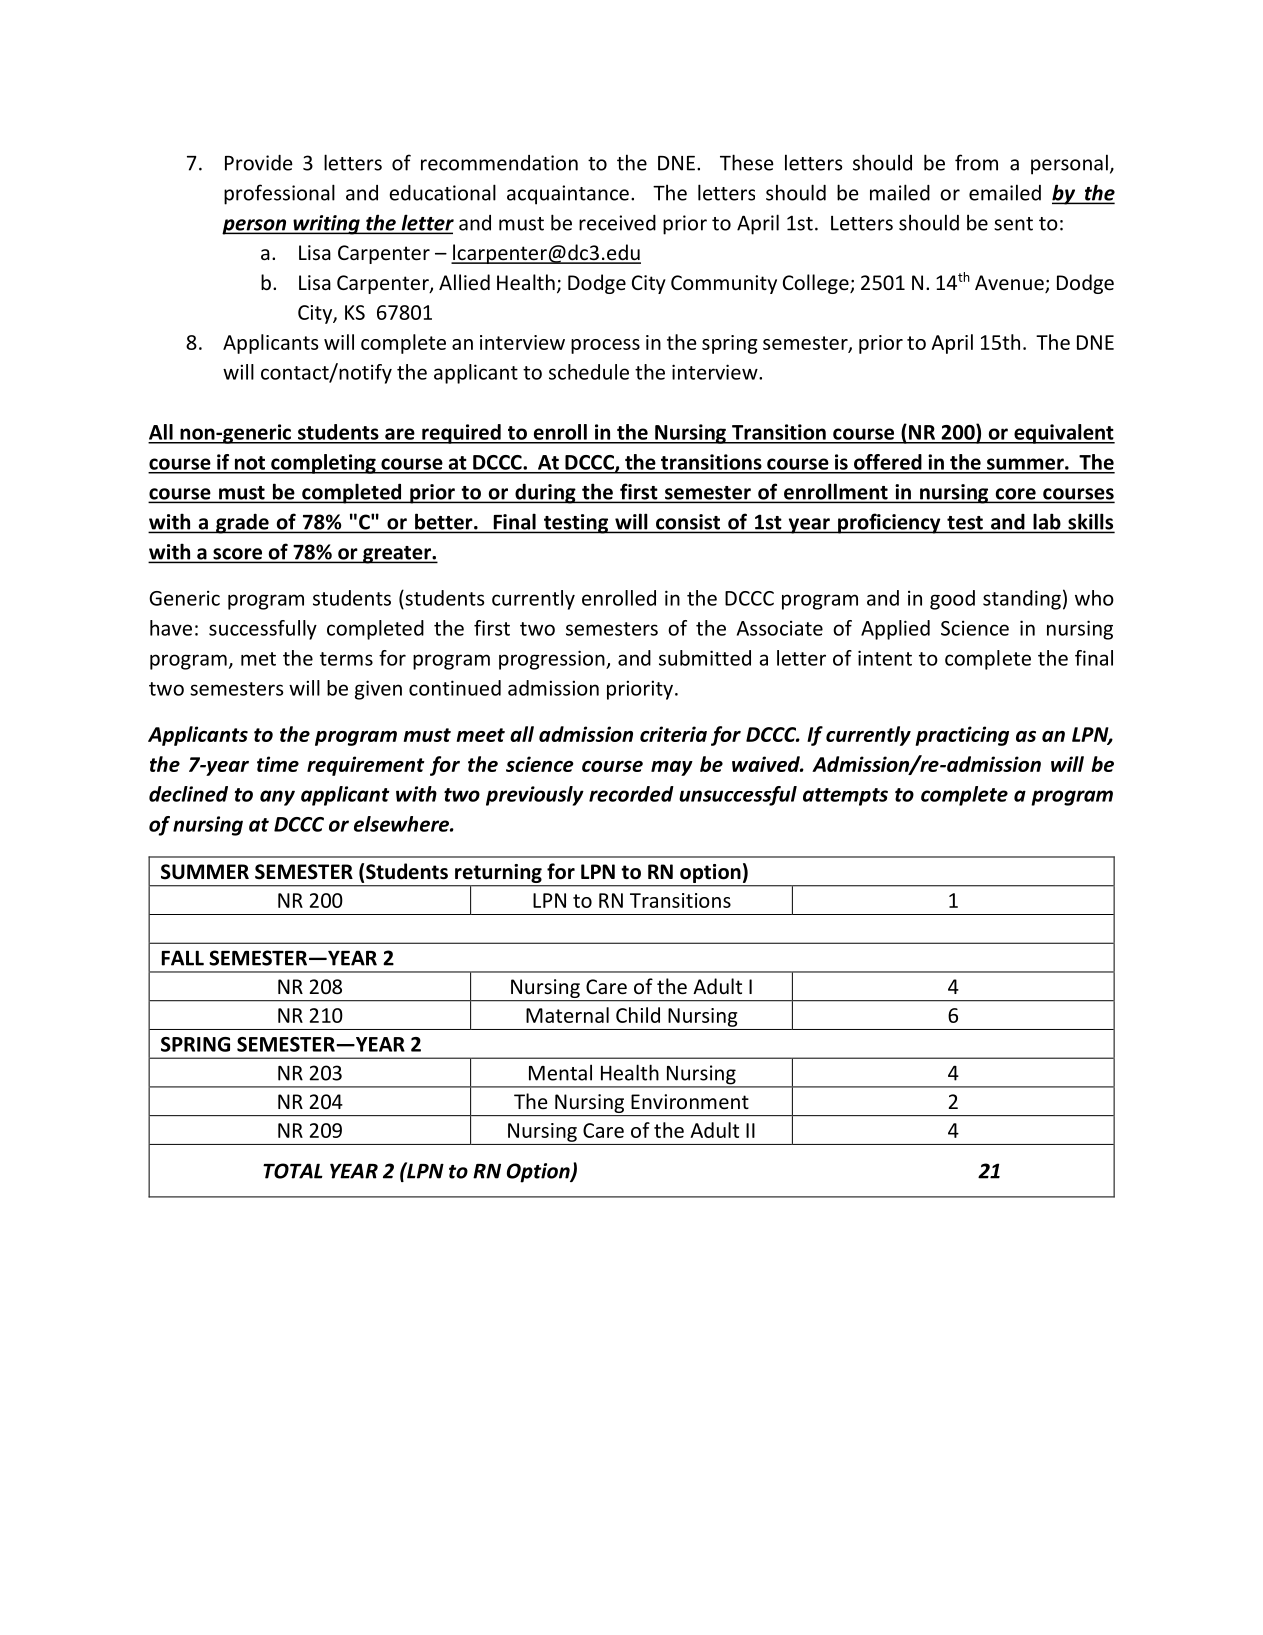 The image size is (1263, 1635). Describe the element at coordinates (976, 162) in the page. I see `from` at that location.
